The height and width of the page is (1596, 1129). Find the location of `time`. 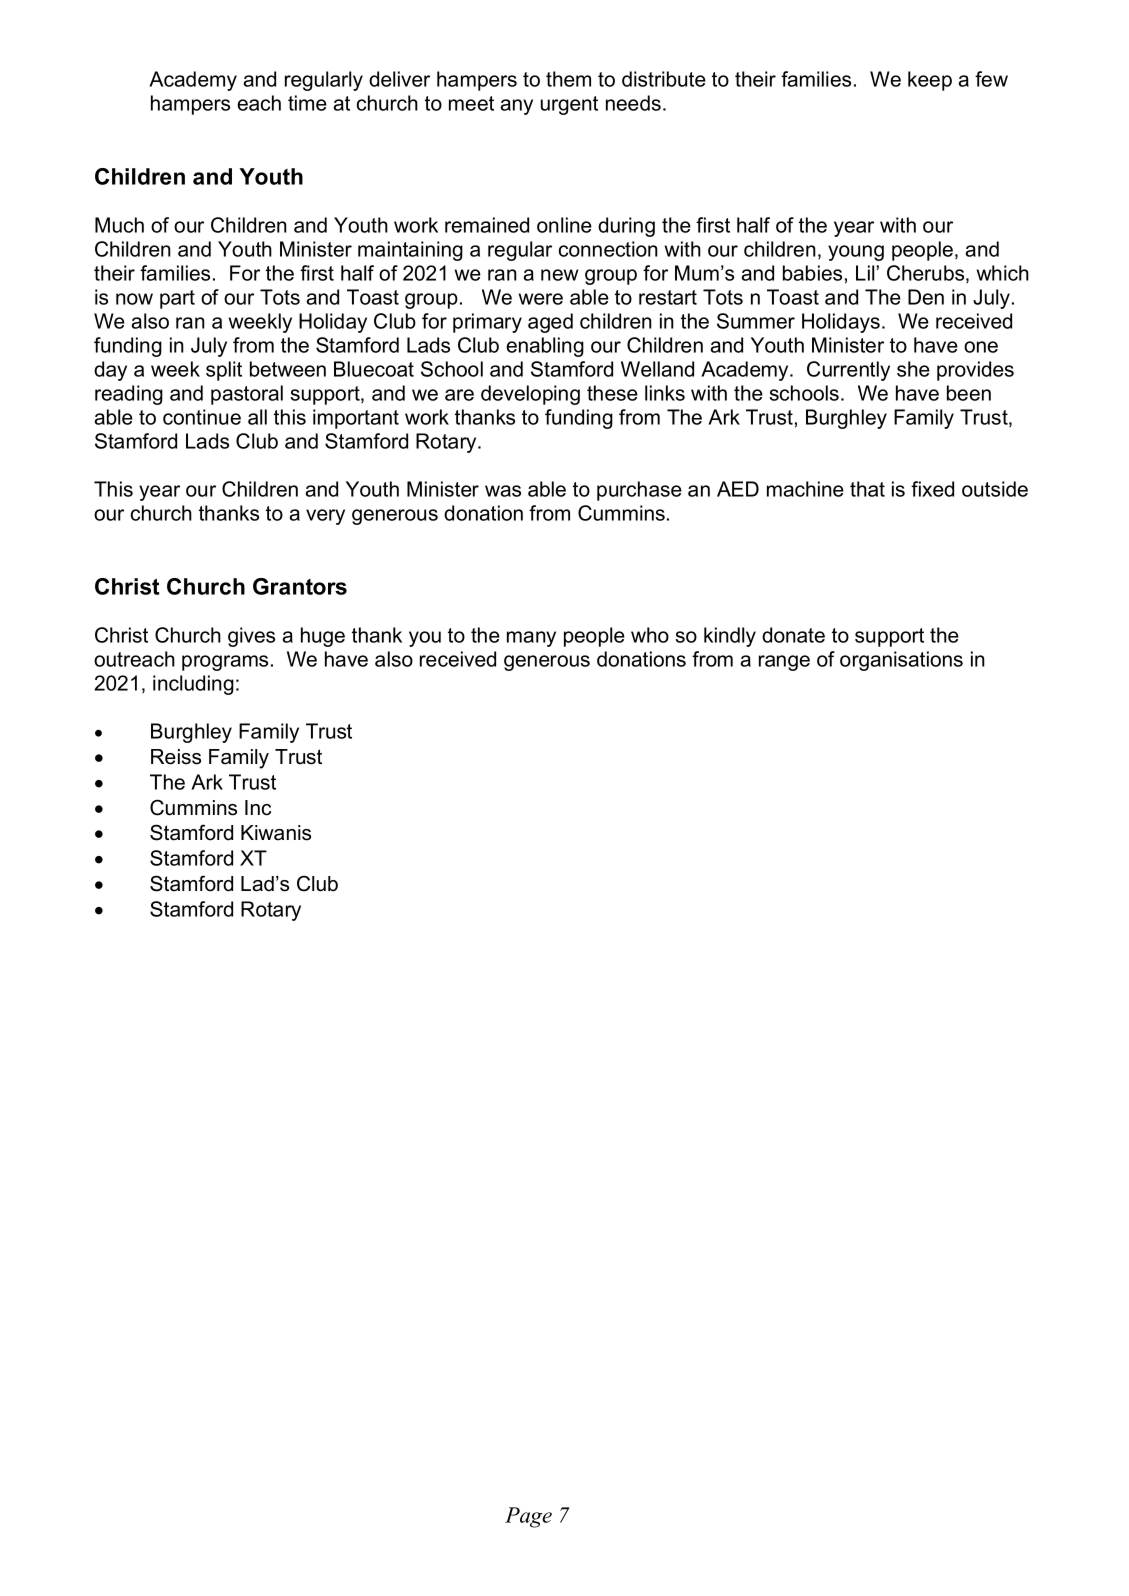

time is located at coordinates (307, 103).
